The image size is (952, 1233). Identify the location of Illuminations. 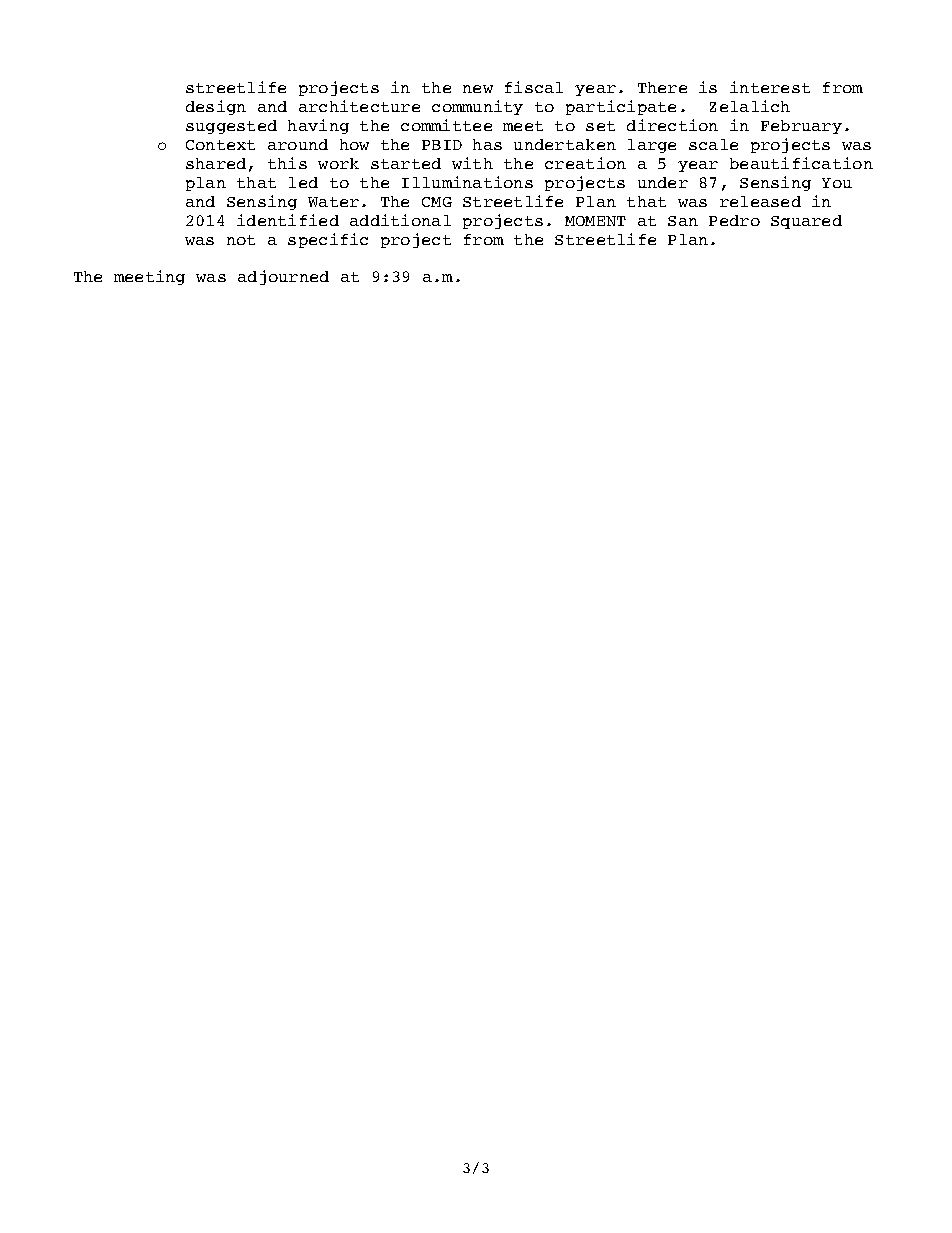
(467, 182).
